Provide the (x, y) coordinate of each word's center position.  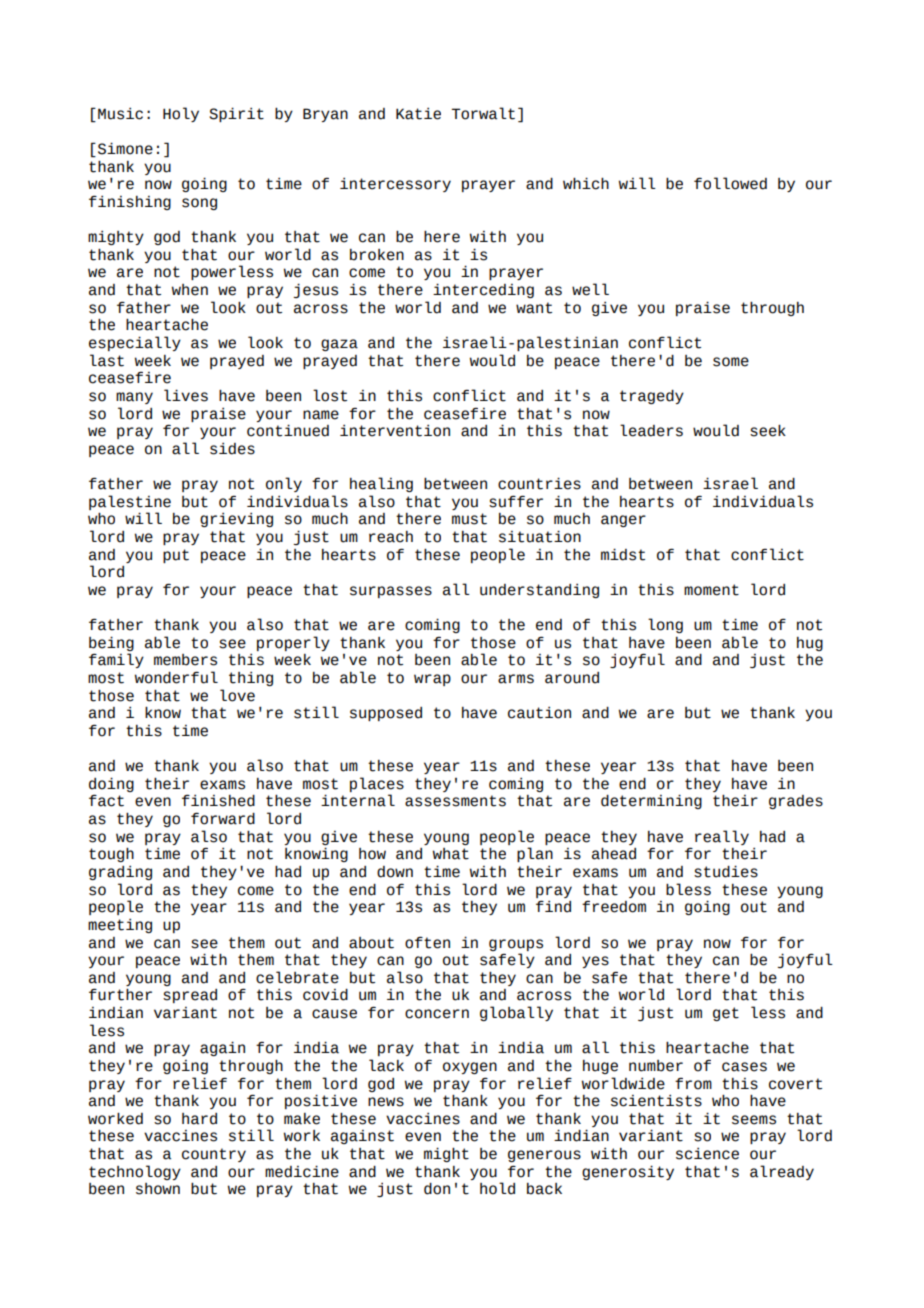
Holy (181, 114)
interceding (483, 291)
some (731, 362)
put (176, 556)
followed (730, 183)
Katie (418, 114)
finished (218, 801)
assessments (455, 801)
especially (135, 343)
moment (711, 590)
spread (190, 996)
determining (651, 802)
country (214, 1155)
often (427, 943)
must (469, 519)
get (726, 1014)
